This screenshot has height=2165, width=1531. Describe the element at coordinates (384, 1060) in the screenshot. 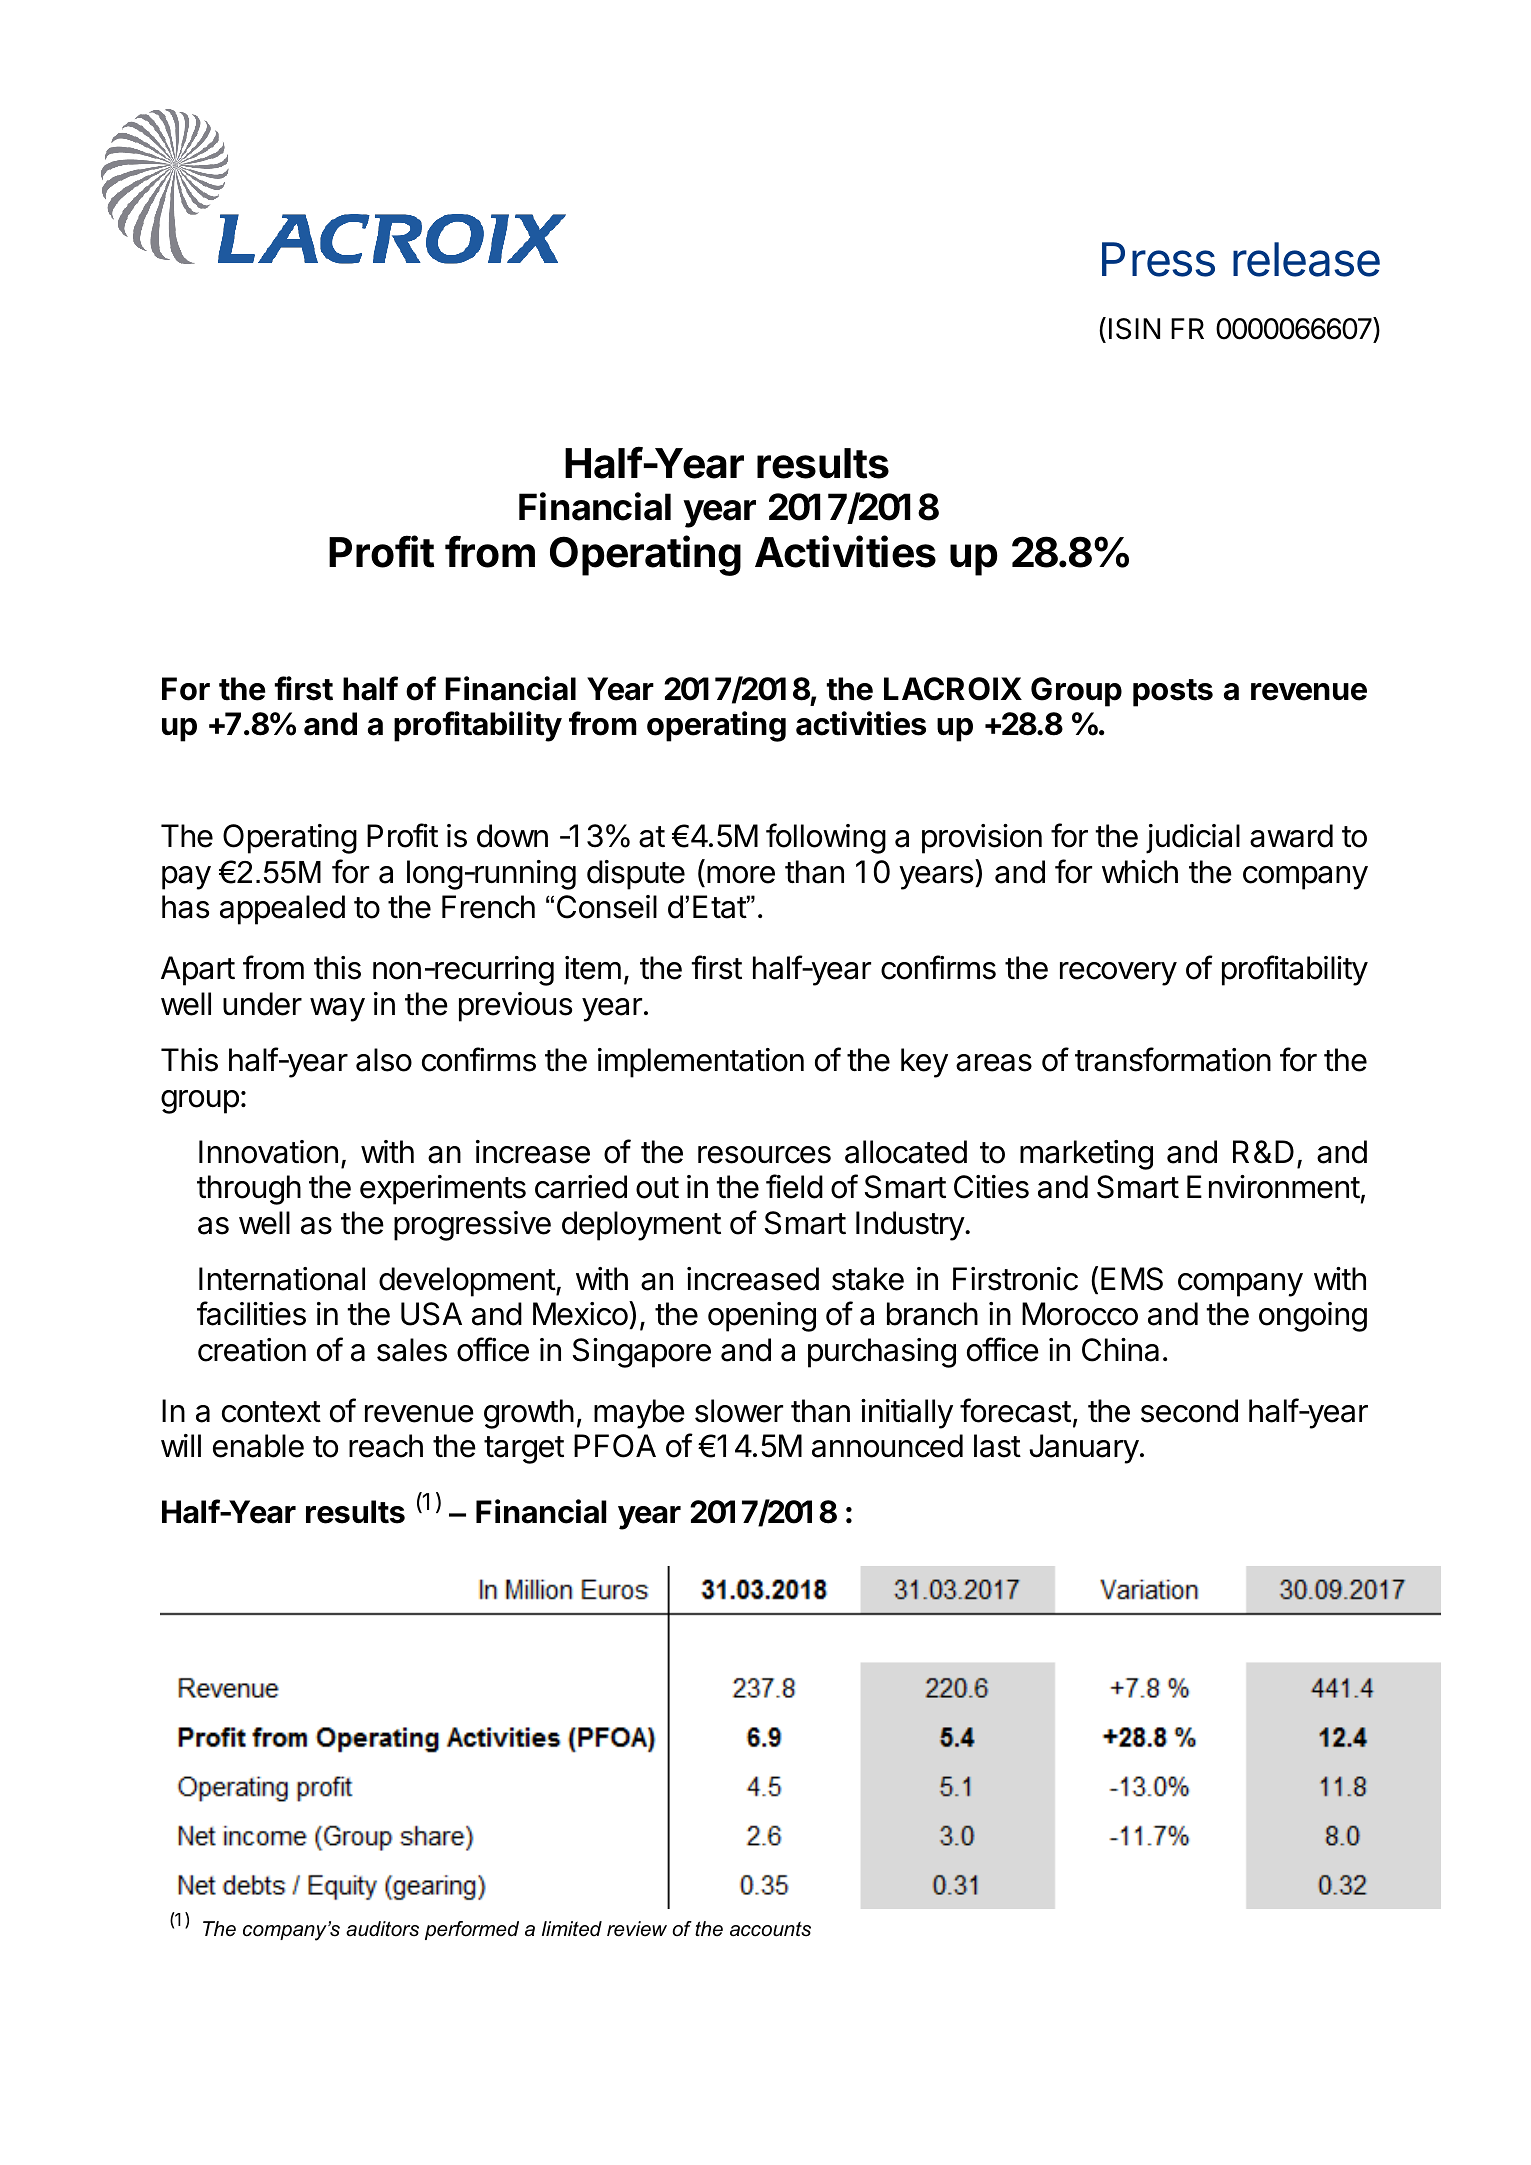

I see `also` at that location.
